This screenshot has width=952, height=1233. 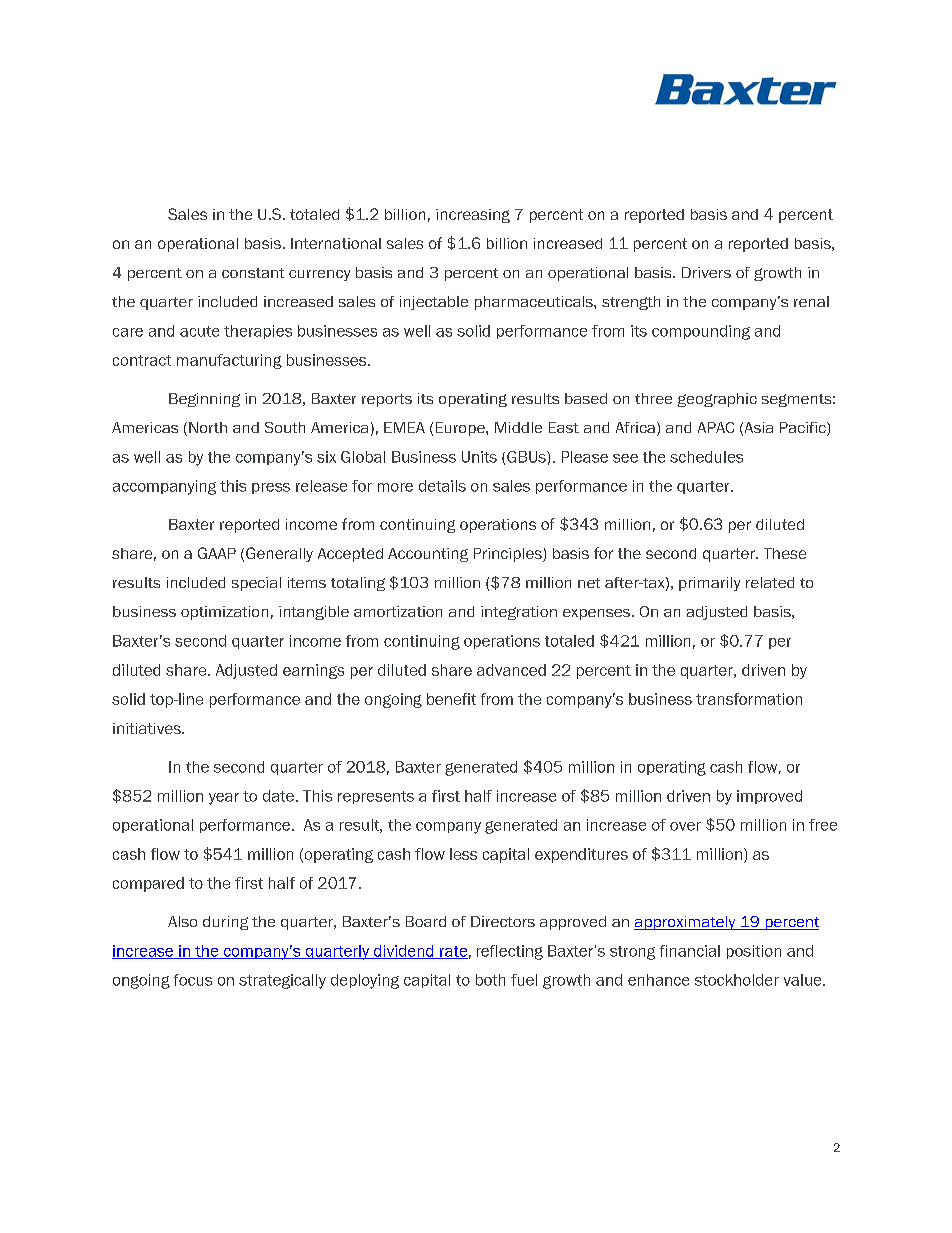 What do you see at coordinates (451, 699) in the screenshot?
I see `benefit` at bounding box center [451, 699].
